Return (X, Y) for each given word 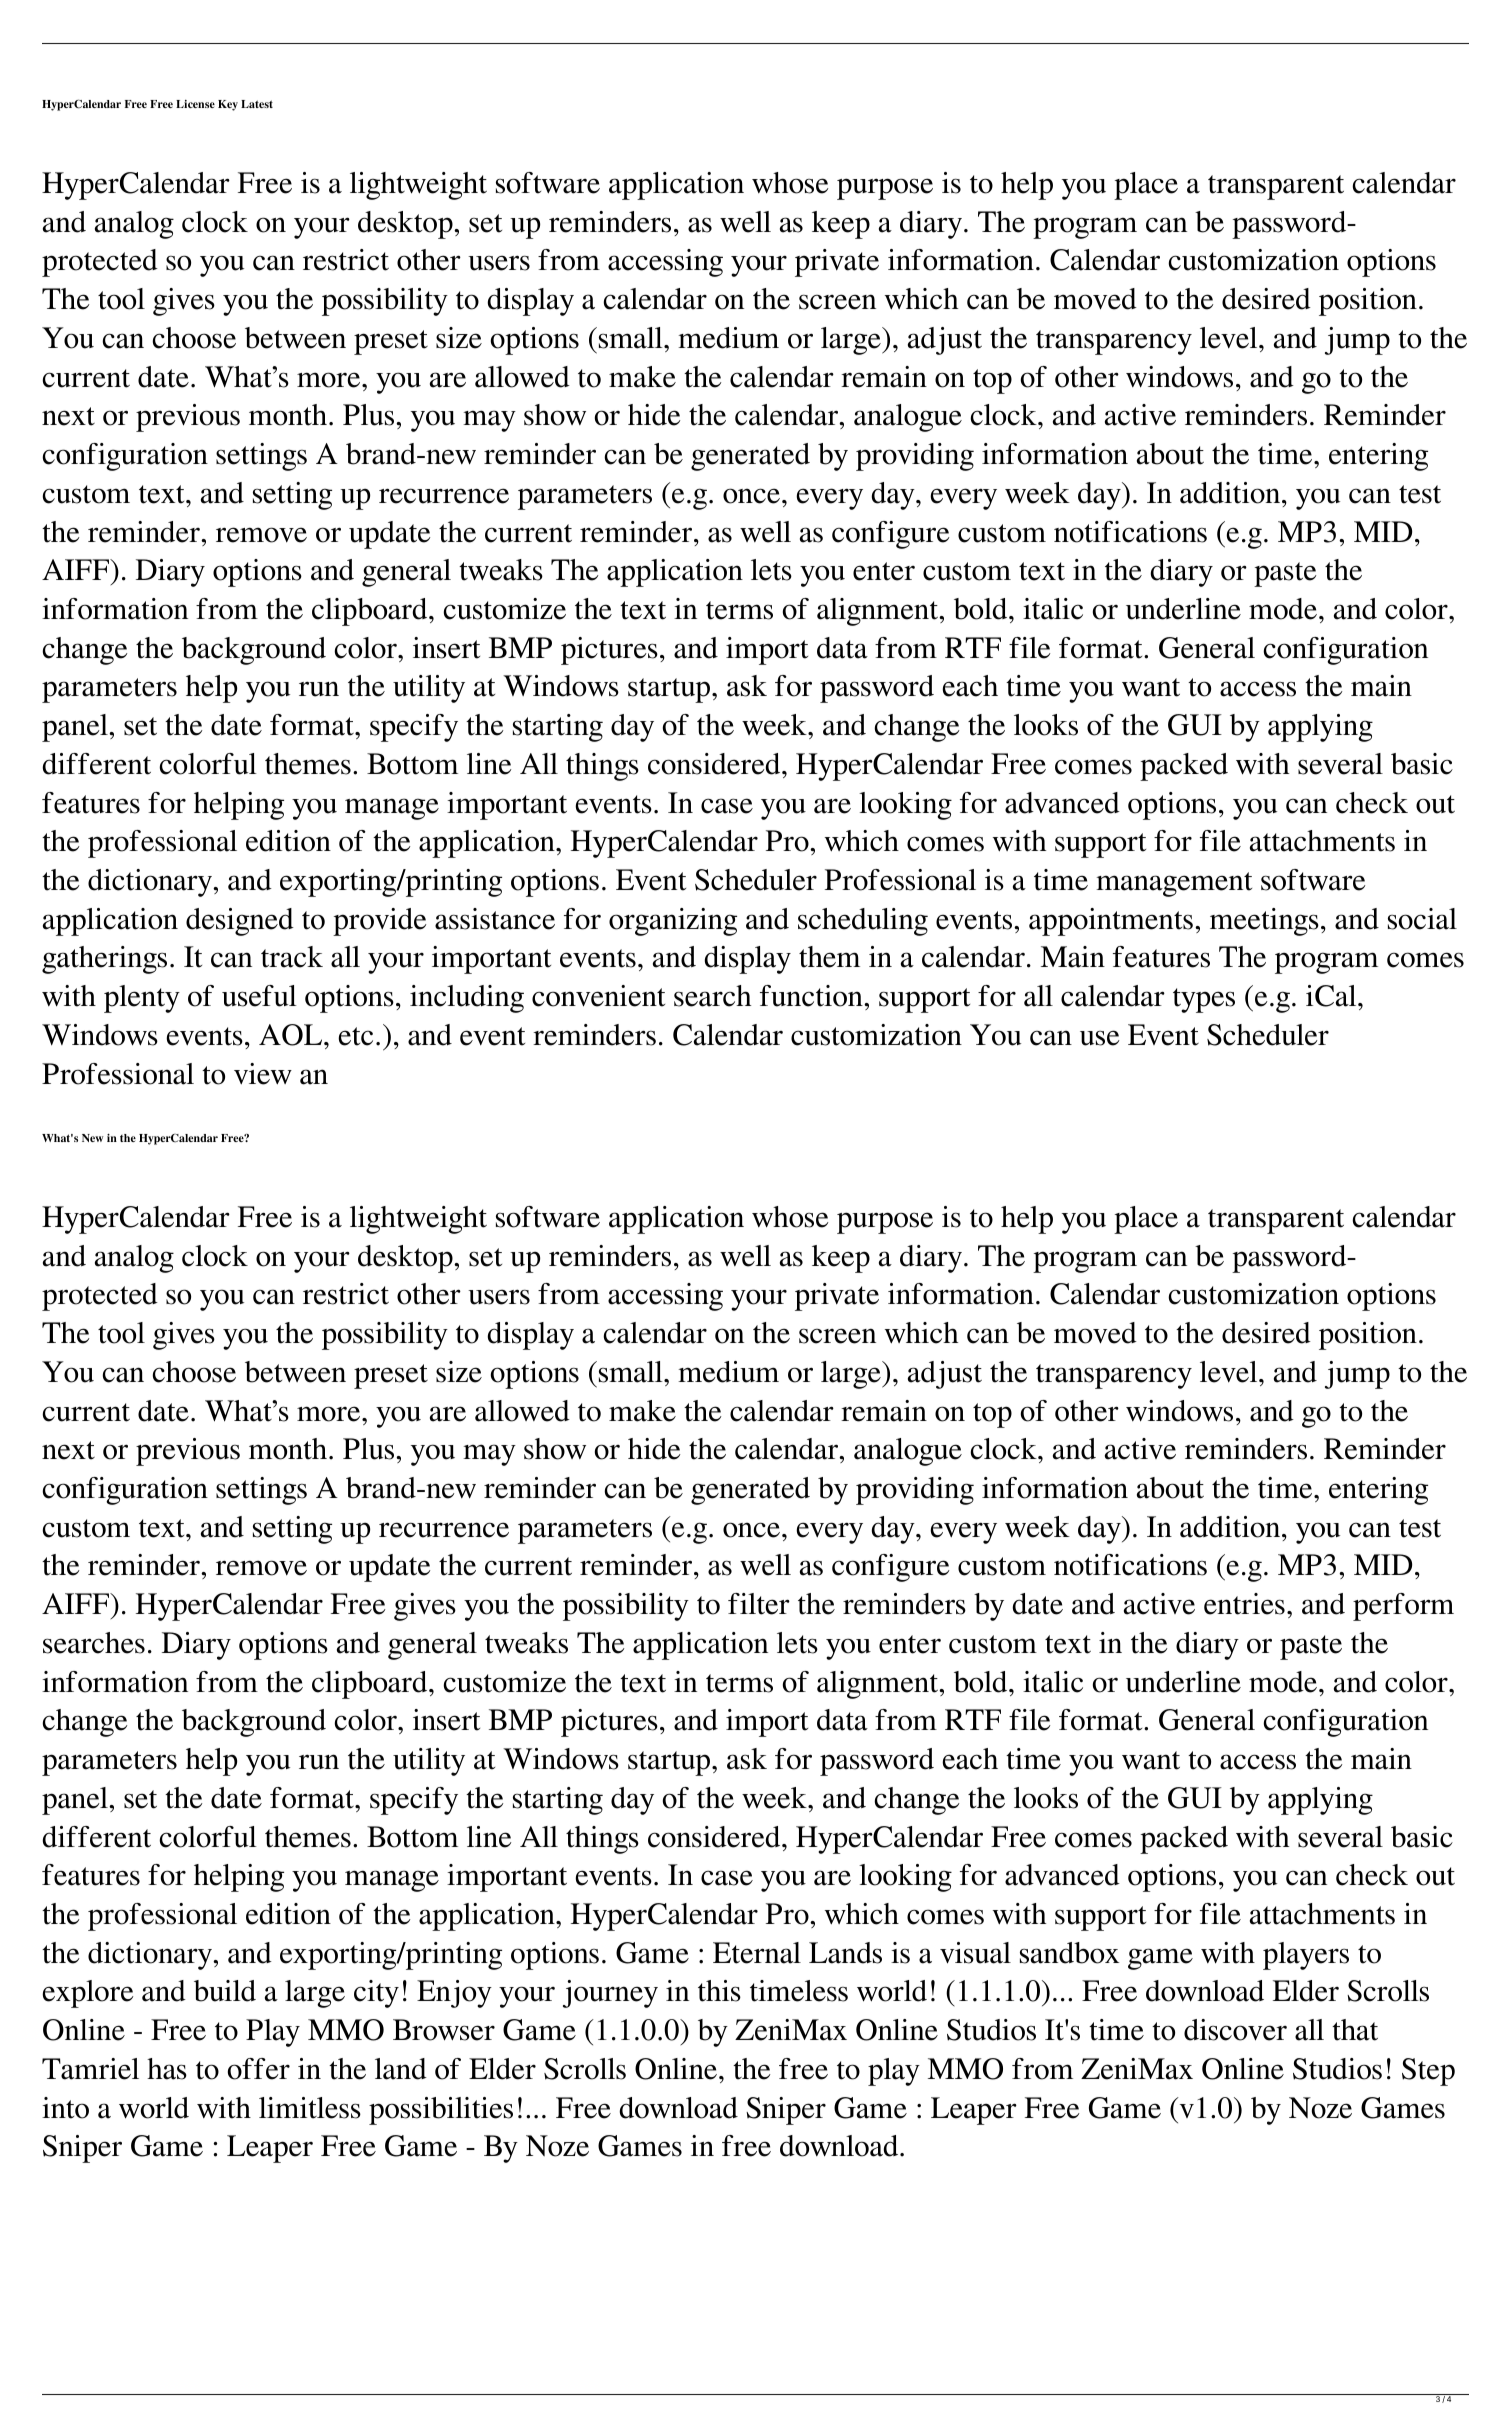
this (719, 1991)
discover (1235, 2030)
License (195, 104)
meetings (1264, 922)
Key (228, 105)
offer (259, 2069)
